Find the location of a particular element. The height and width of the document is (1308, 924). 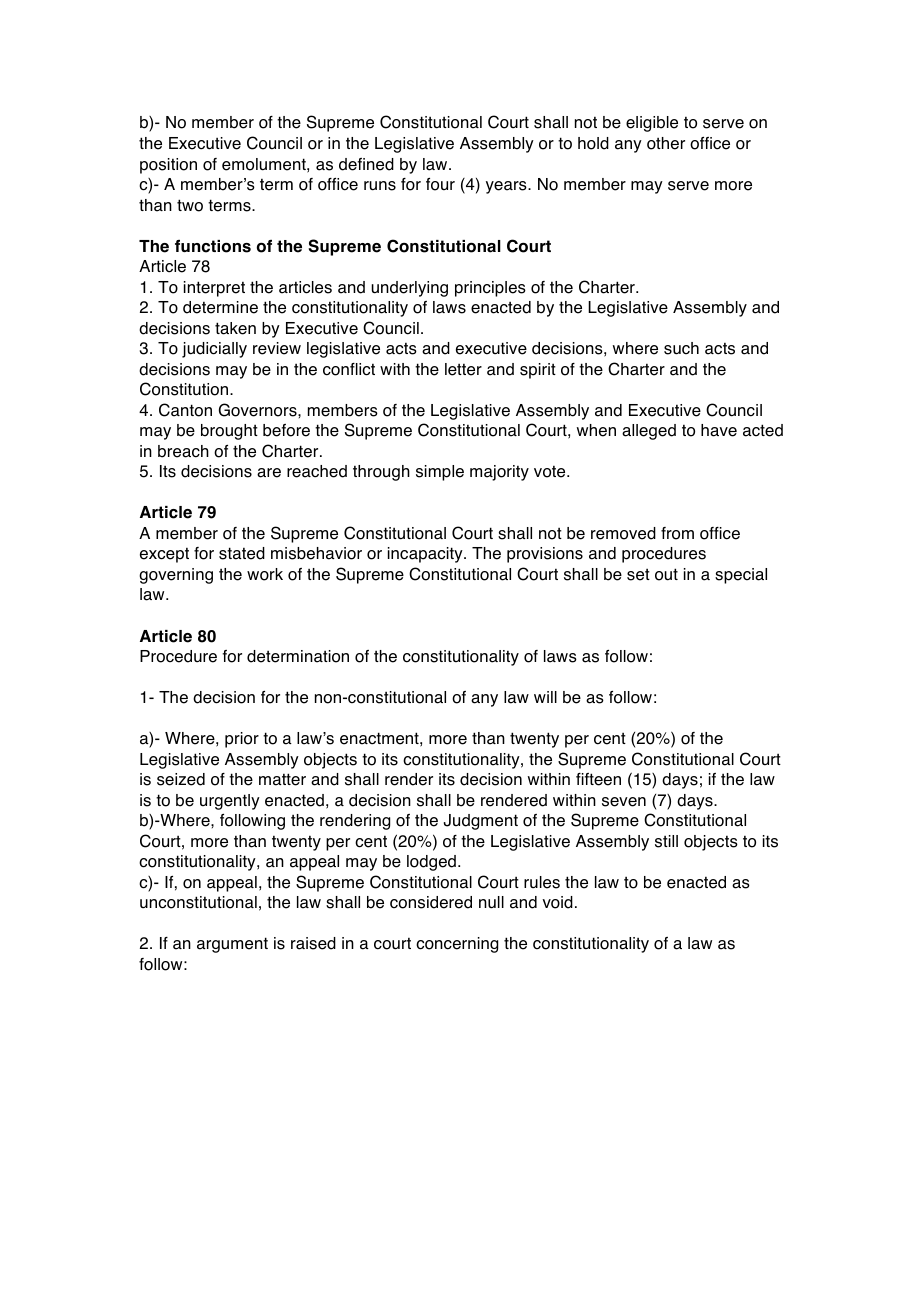

argument is located at coordinates (232, 945).
